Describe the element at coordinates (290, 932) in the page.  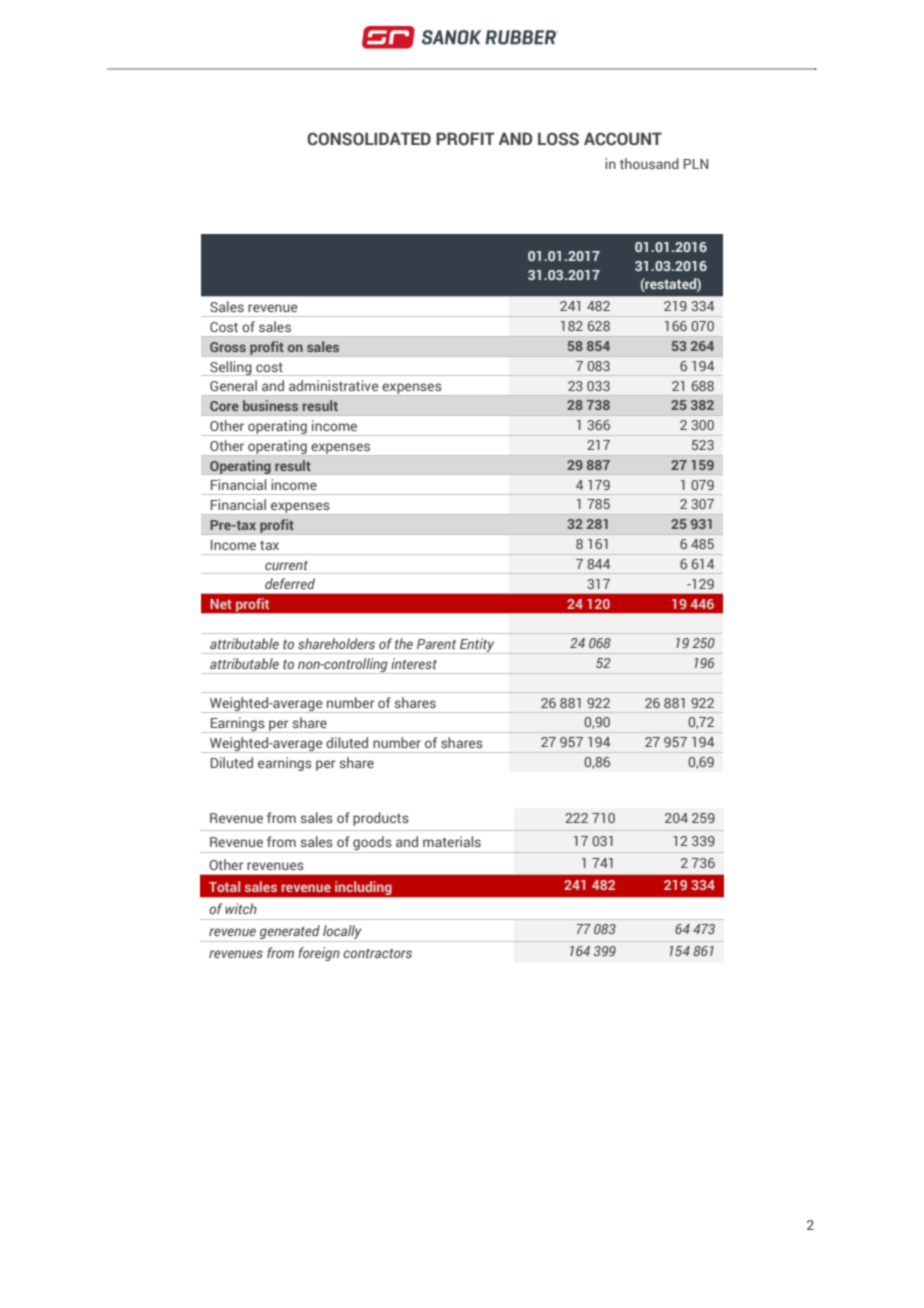
I see `generated` at that location.
